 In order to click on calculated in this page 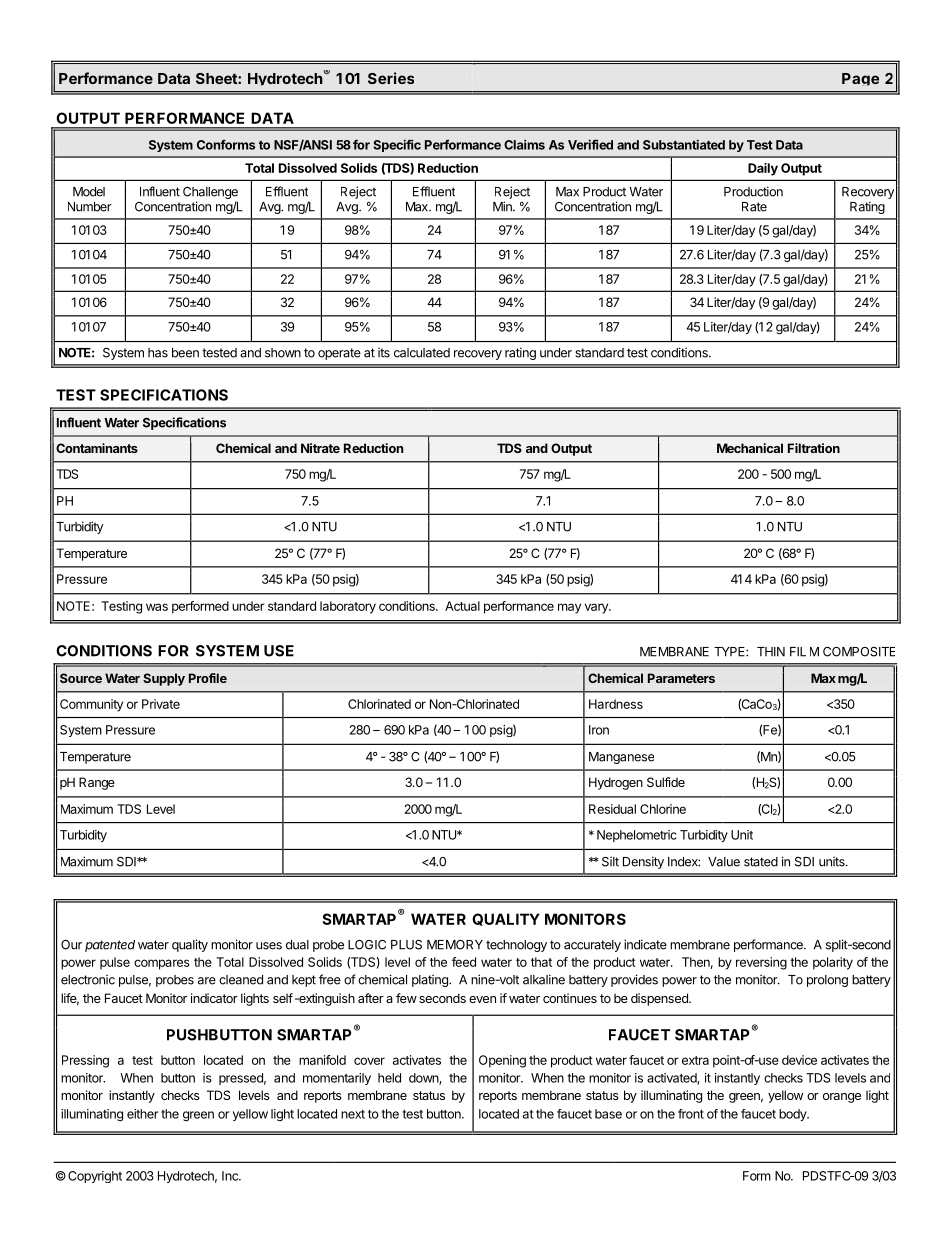, I will do `click(422, 353)`.
